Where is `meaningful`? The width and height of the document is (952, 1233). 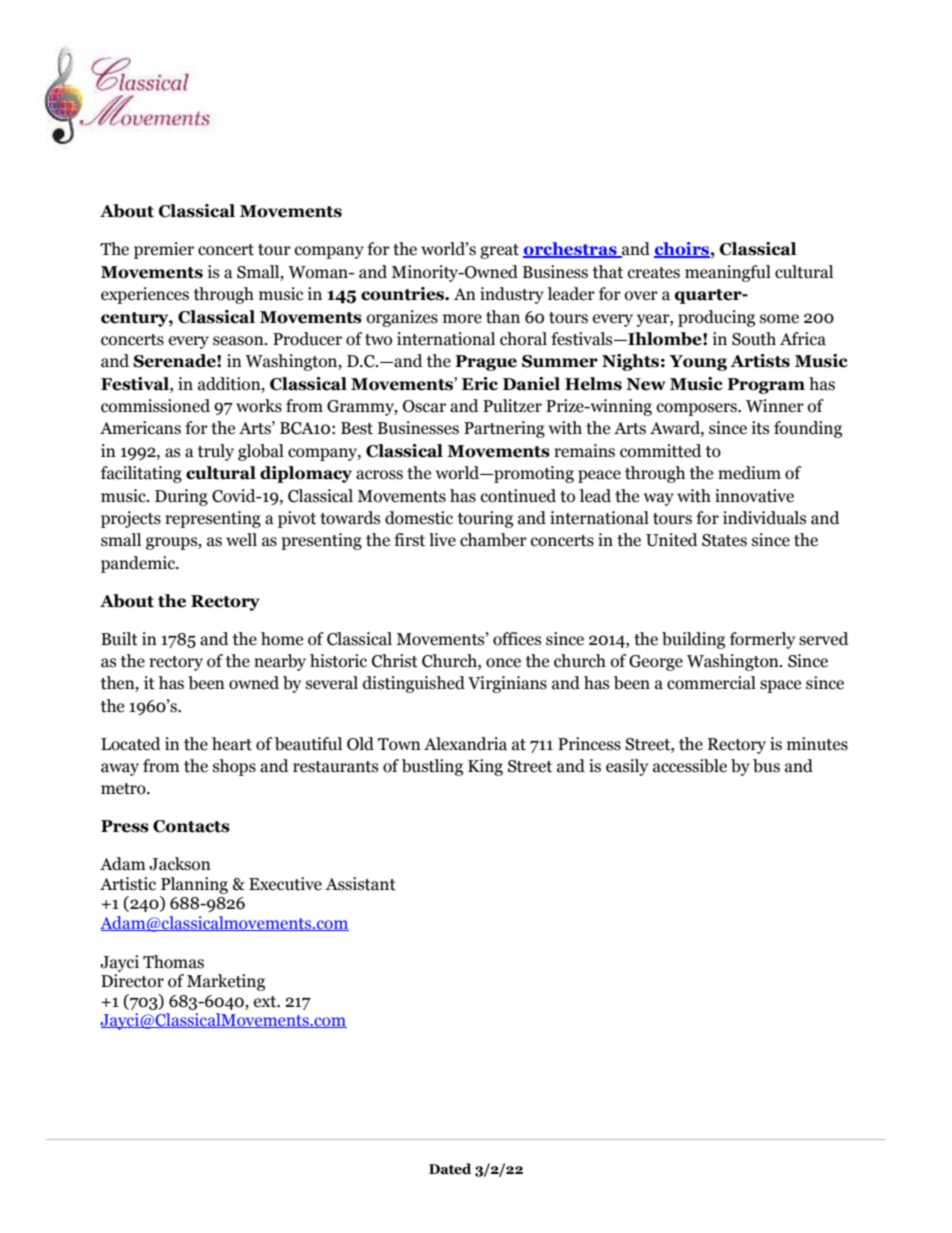 meaningful is located at coordinates (728, 273).
